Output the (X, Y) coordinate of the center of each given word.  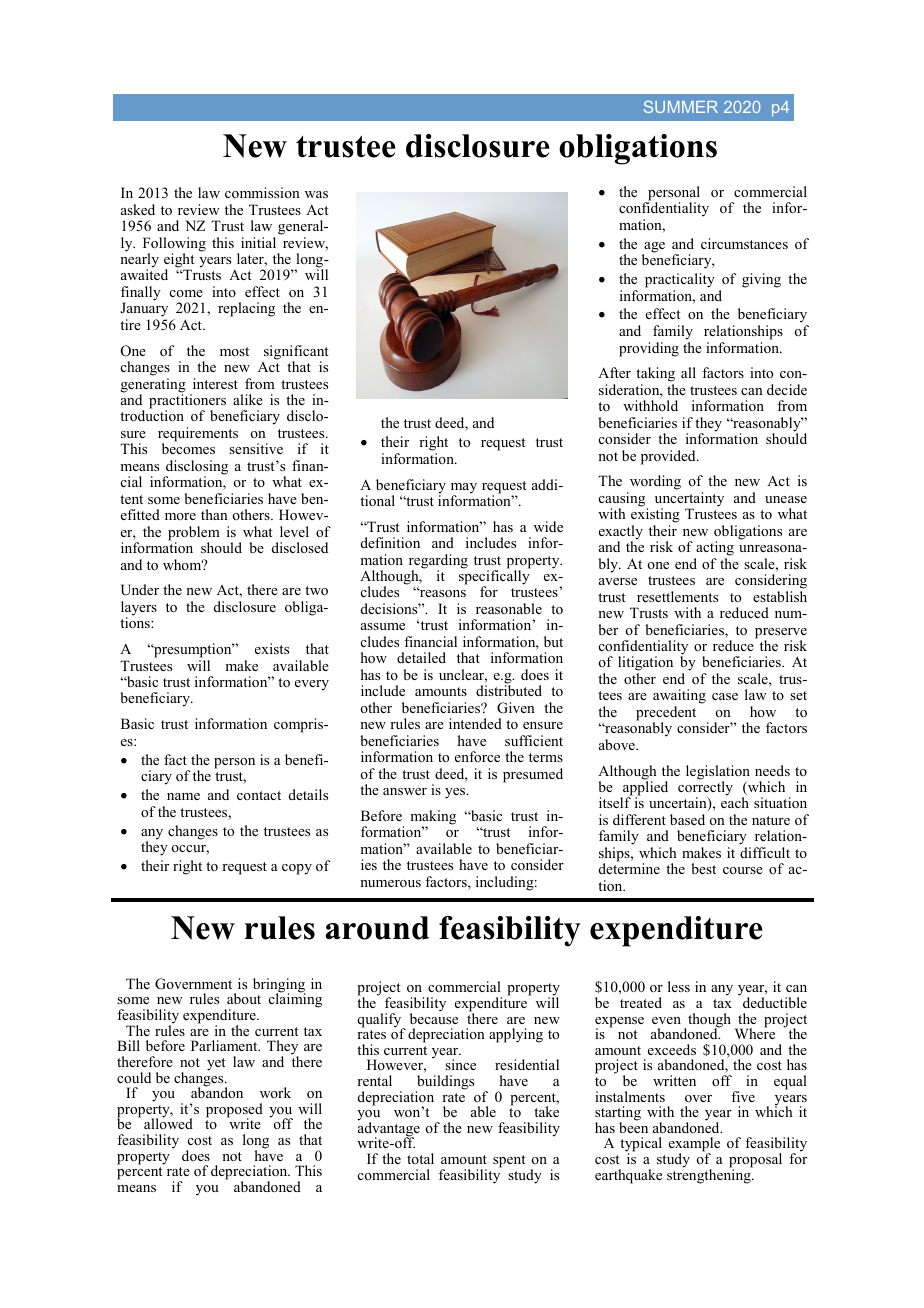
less (679, 986)
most (234, 351)
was (316, 194)
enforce (477, 756)
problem (194, 534)
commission (262, 192)
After (614, 372)
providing (649, 349)
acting (715, 548)
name (183, 796)
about (244, 998)
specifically (495, 577)
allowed (168, 1123)
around (377, 928)
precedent (666, 714)
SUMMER (681, 107)
